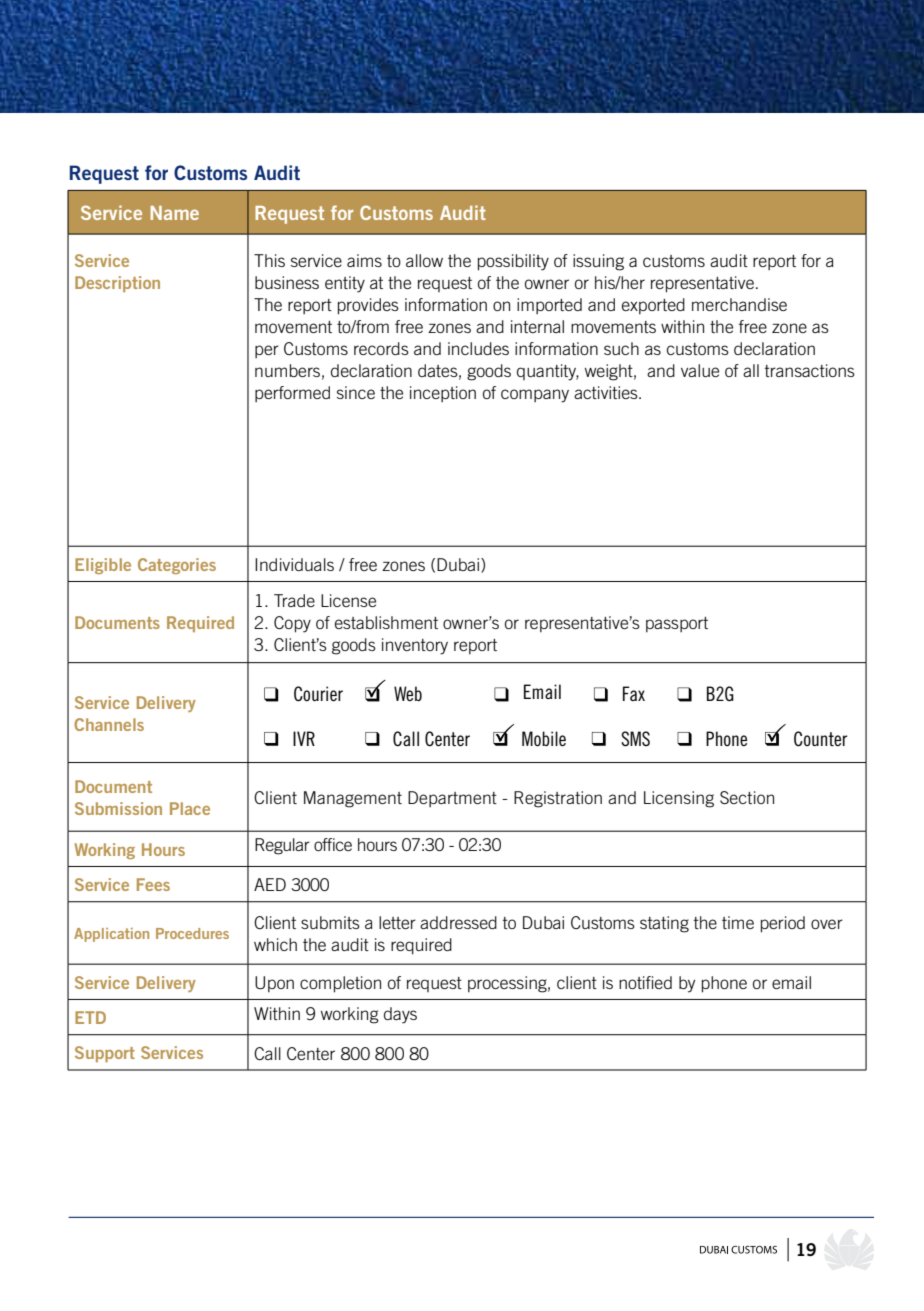 This image has width=924, height=1311. I want to click on inventory, so click(415, 646).
